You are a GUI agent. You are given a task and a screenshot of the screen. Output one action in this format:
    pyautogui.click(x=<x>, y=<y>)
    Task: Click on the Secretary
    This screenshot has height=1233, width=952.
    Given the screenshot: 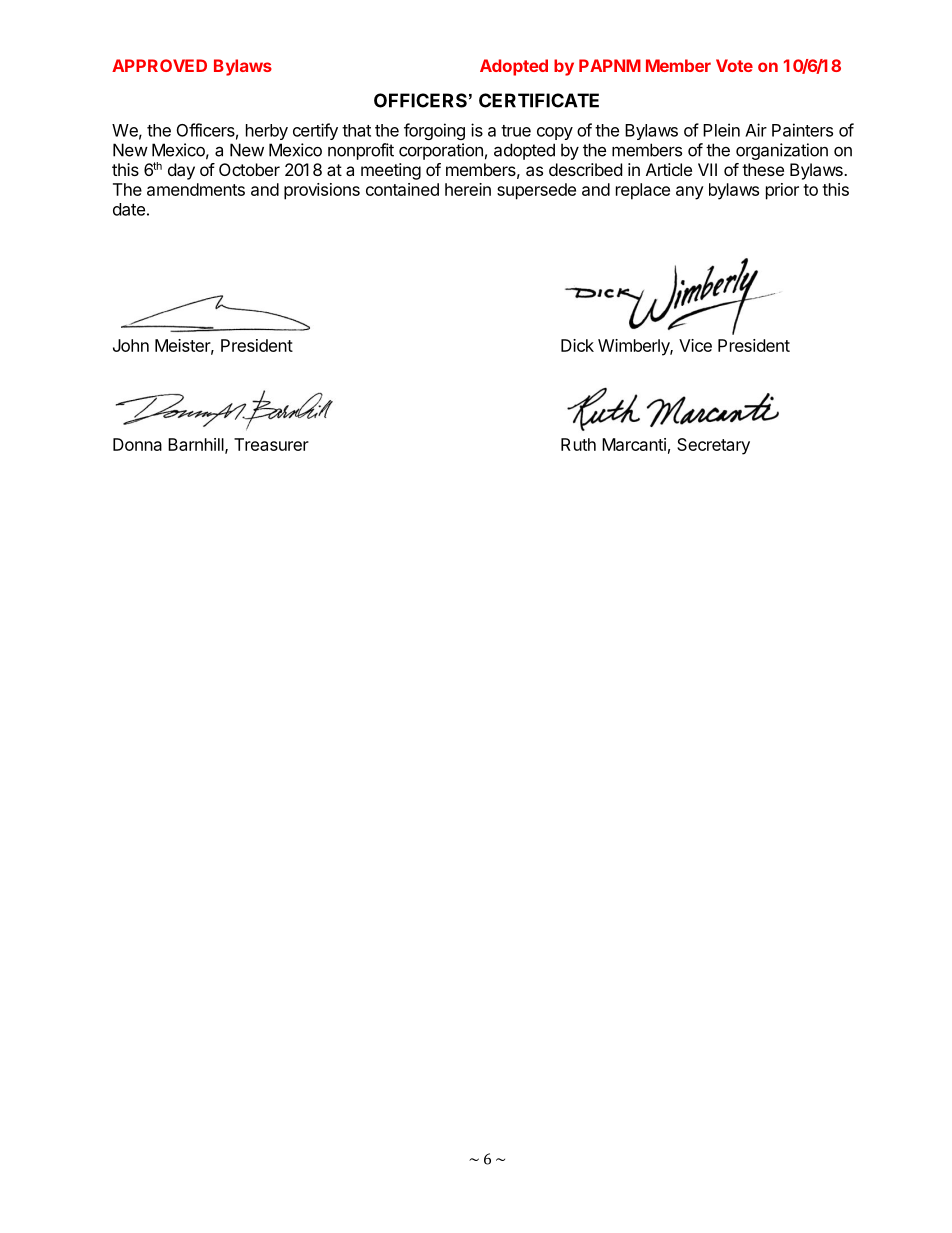 What is the action you would take?
    pyautogui.click(x=713, y=446)
